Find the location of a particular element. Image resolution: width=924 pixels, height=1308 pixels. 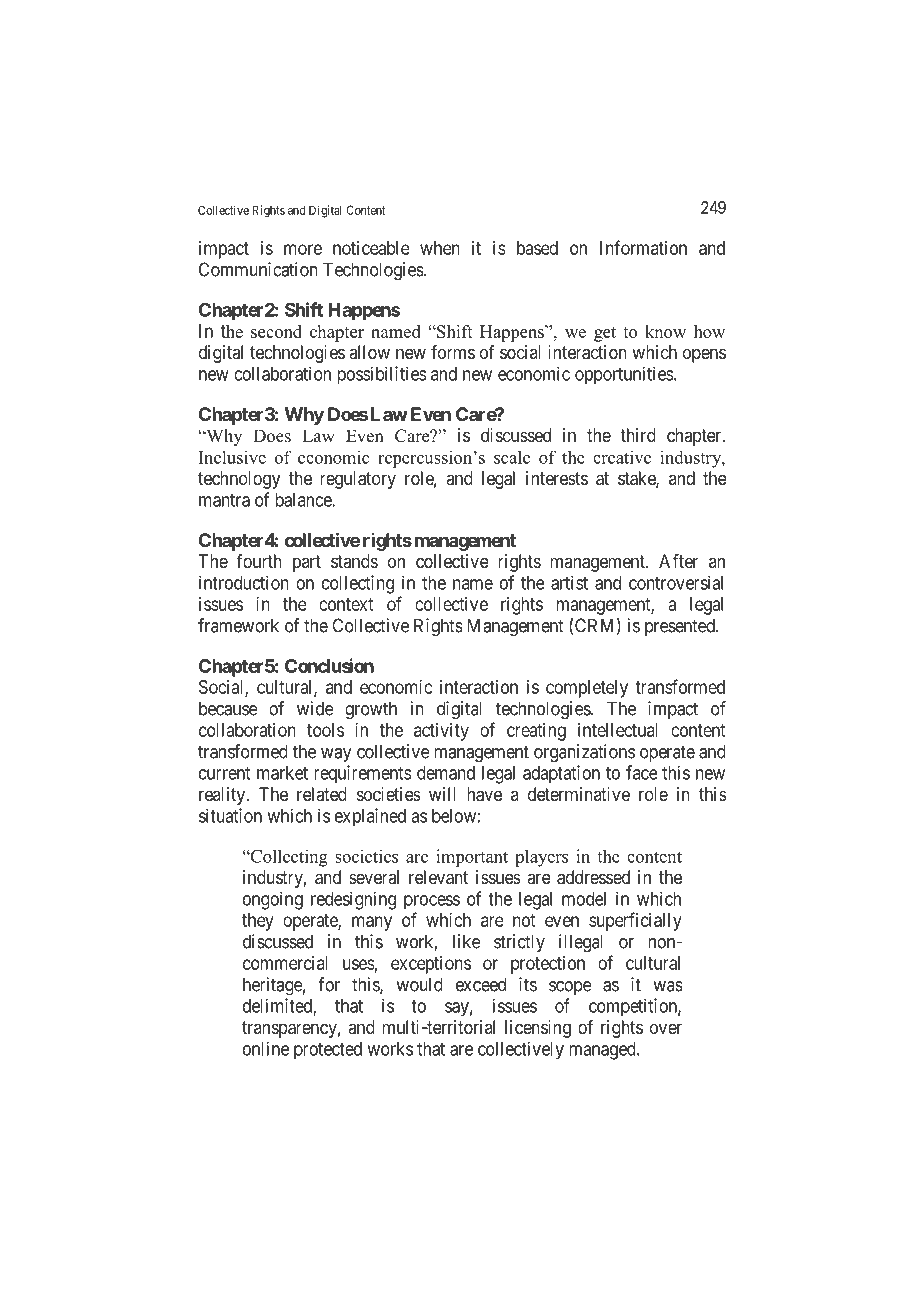

Communication is located at coordinates (258, 269).
